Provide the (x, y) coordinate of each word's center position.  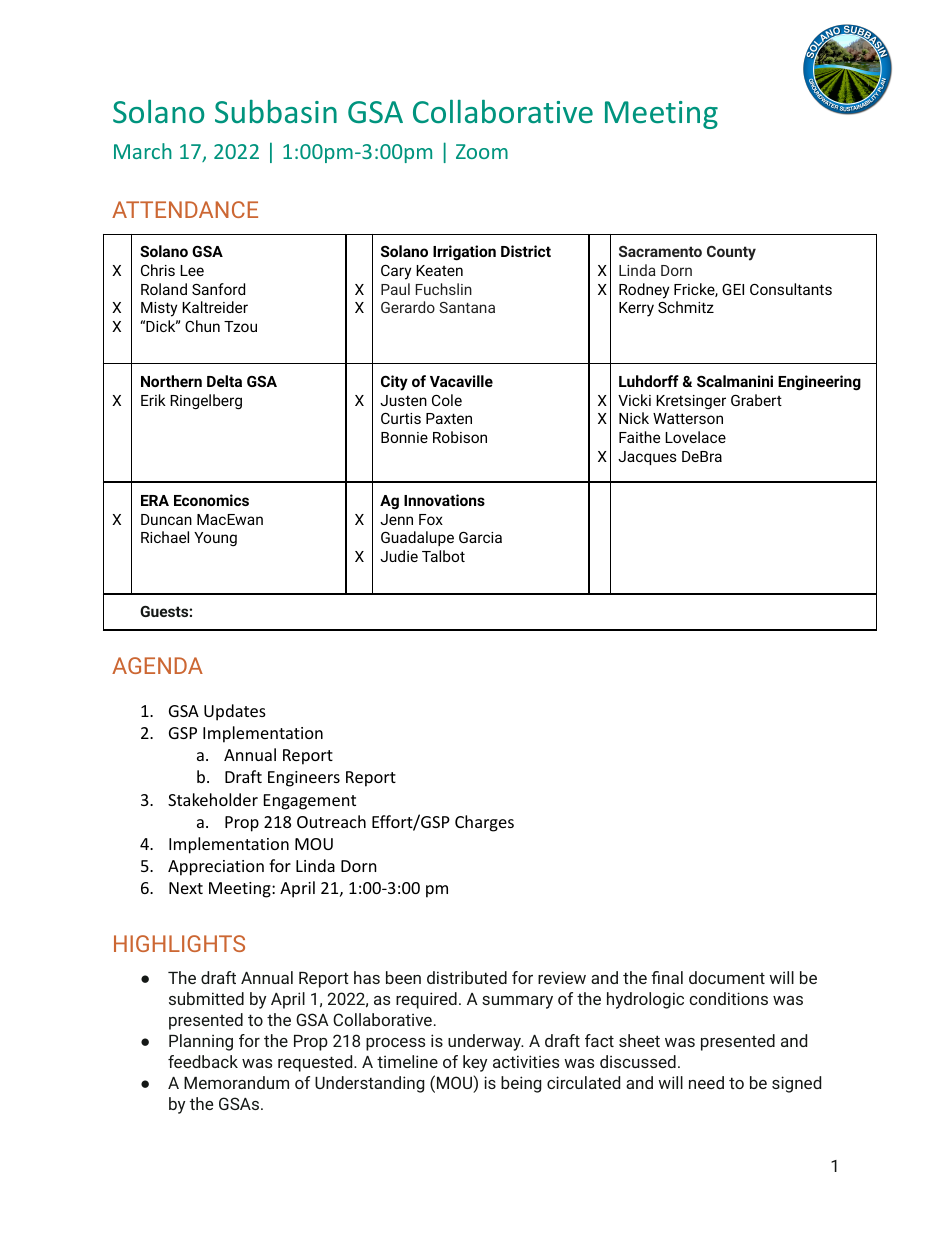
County (731, 253)
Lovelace (695, 437)
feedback (203, 1061)
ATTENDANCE (185, 209)
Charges (484, 823)
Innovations (444, 500)
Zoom (482, 151)
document (727, 977)
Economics (211, 500)
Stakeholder (213, 799)
